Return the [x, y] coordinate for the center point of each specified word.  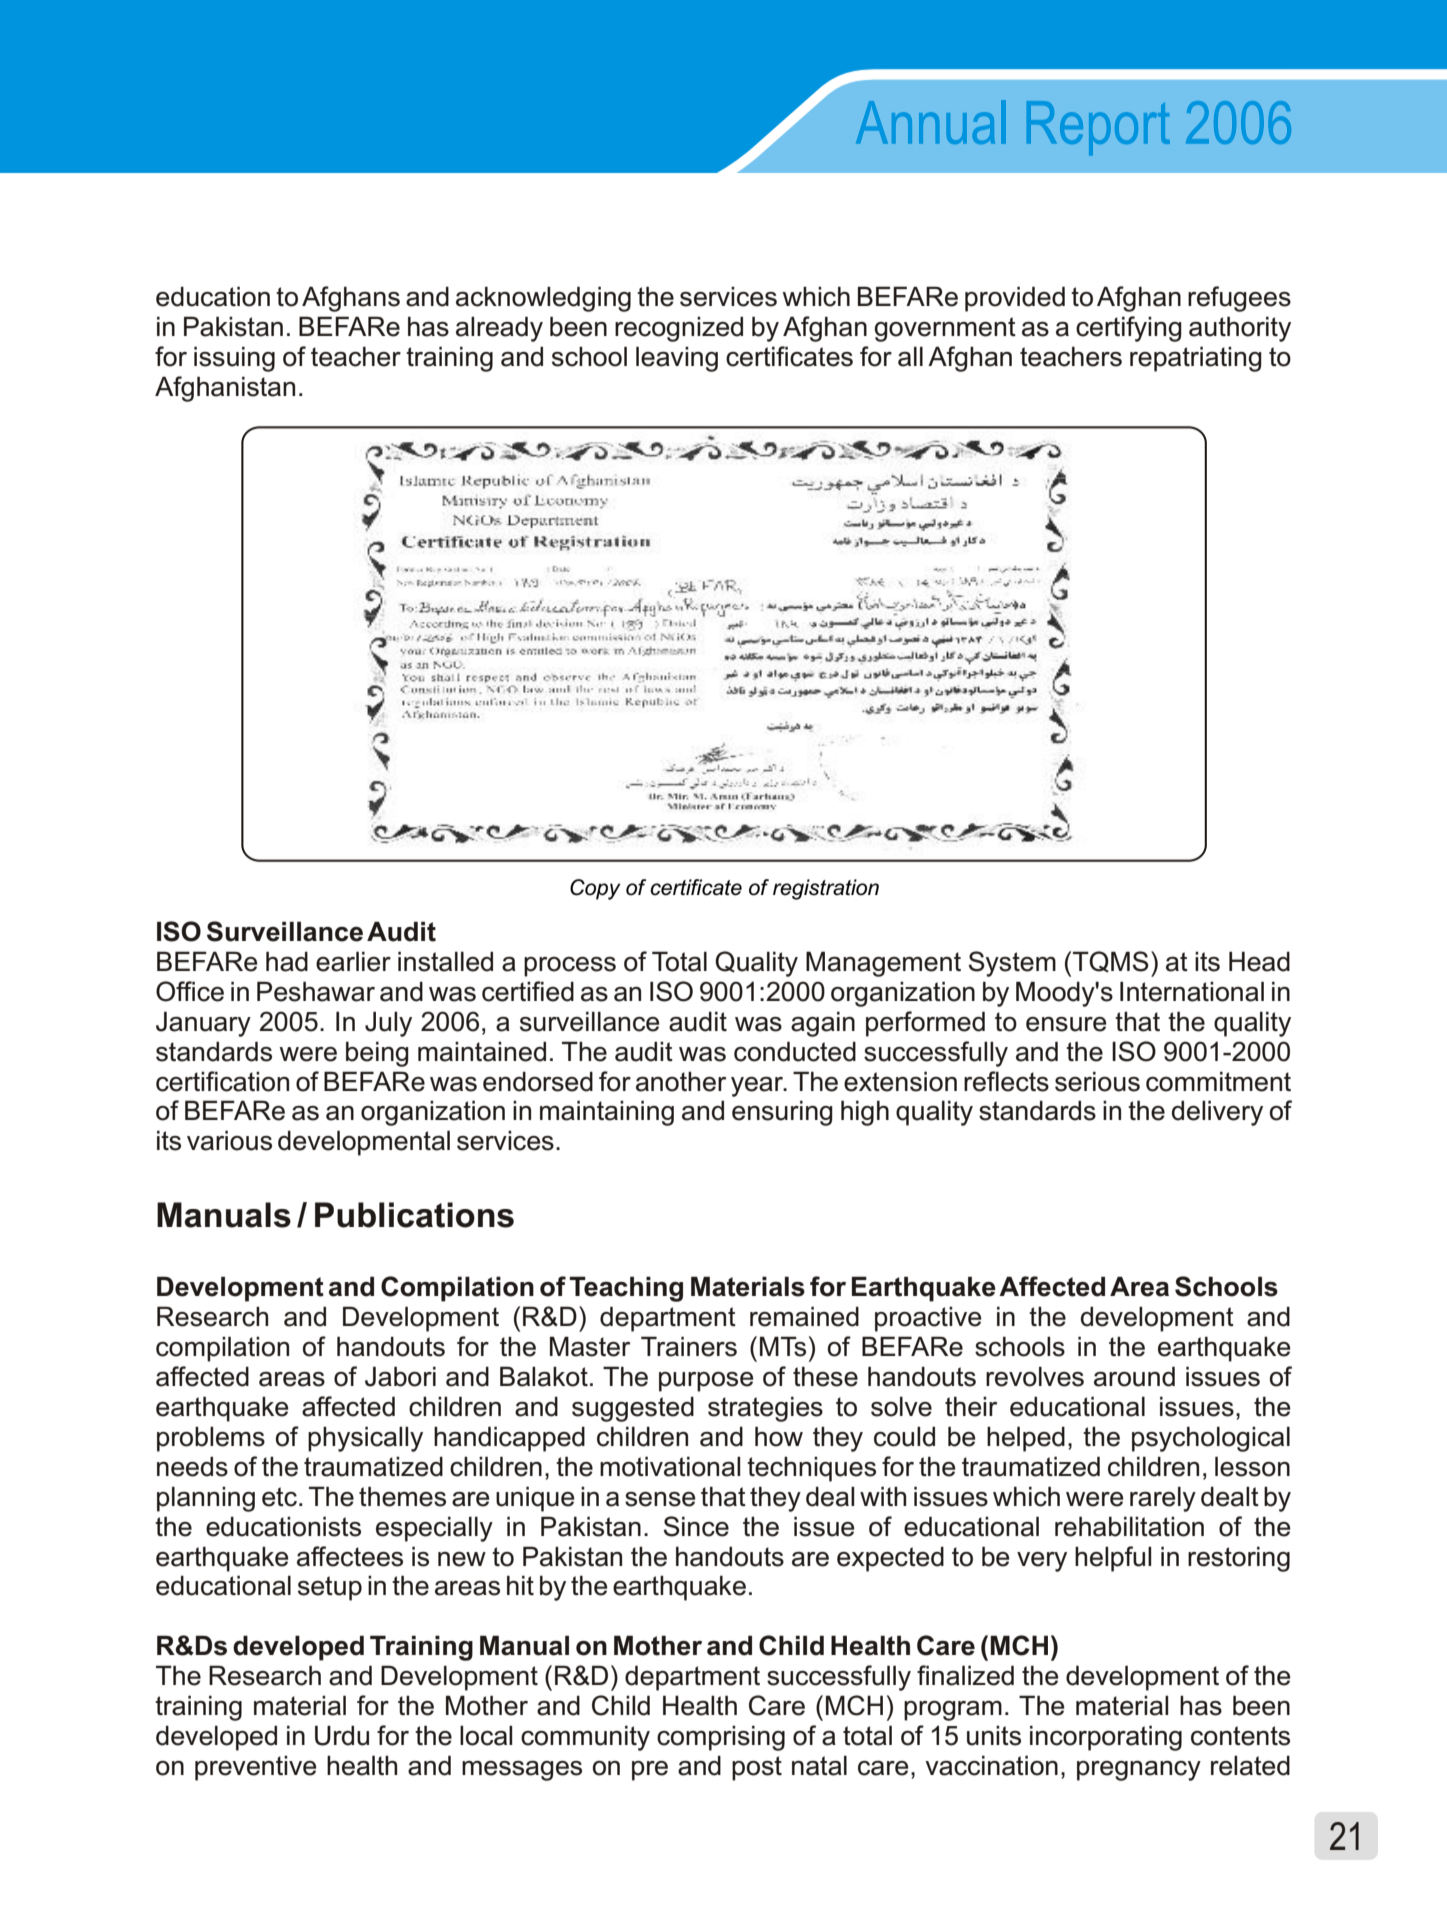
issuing [234, 359]
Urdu [342, 1735]
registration [826, 889]
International [1192, 991]
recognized [679, 329]
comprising [721, 1738]
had [287, 961]
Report [1098, 128]
